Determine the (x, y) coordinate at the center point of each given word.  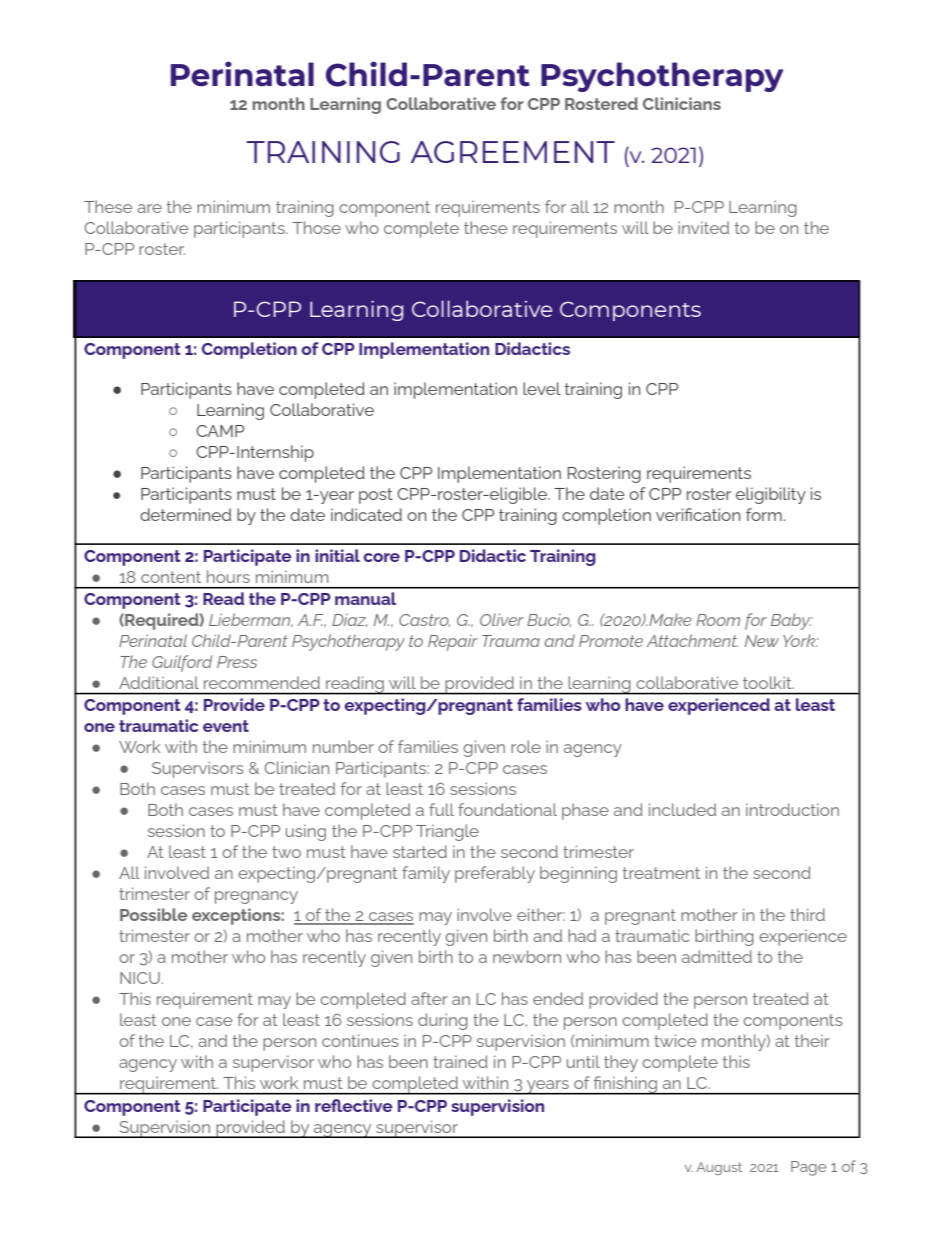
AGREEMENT (513, 152)
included (682, 809)
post (376, 496)
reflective (354, 1105)
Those (316, 227)
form (764, 514)
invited (703, 227)
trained (460, 1061)
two (286, 852)
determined (185, 514)
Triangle (447, 832)
